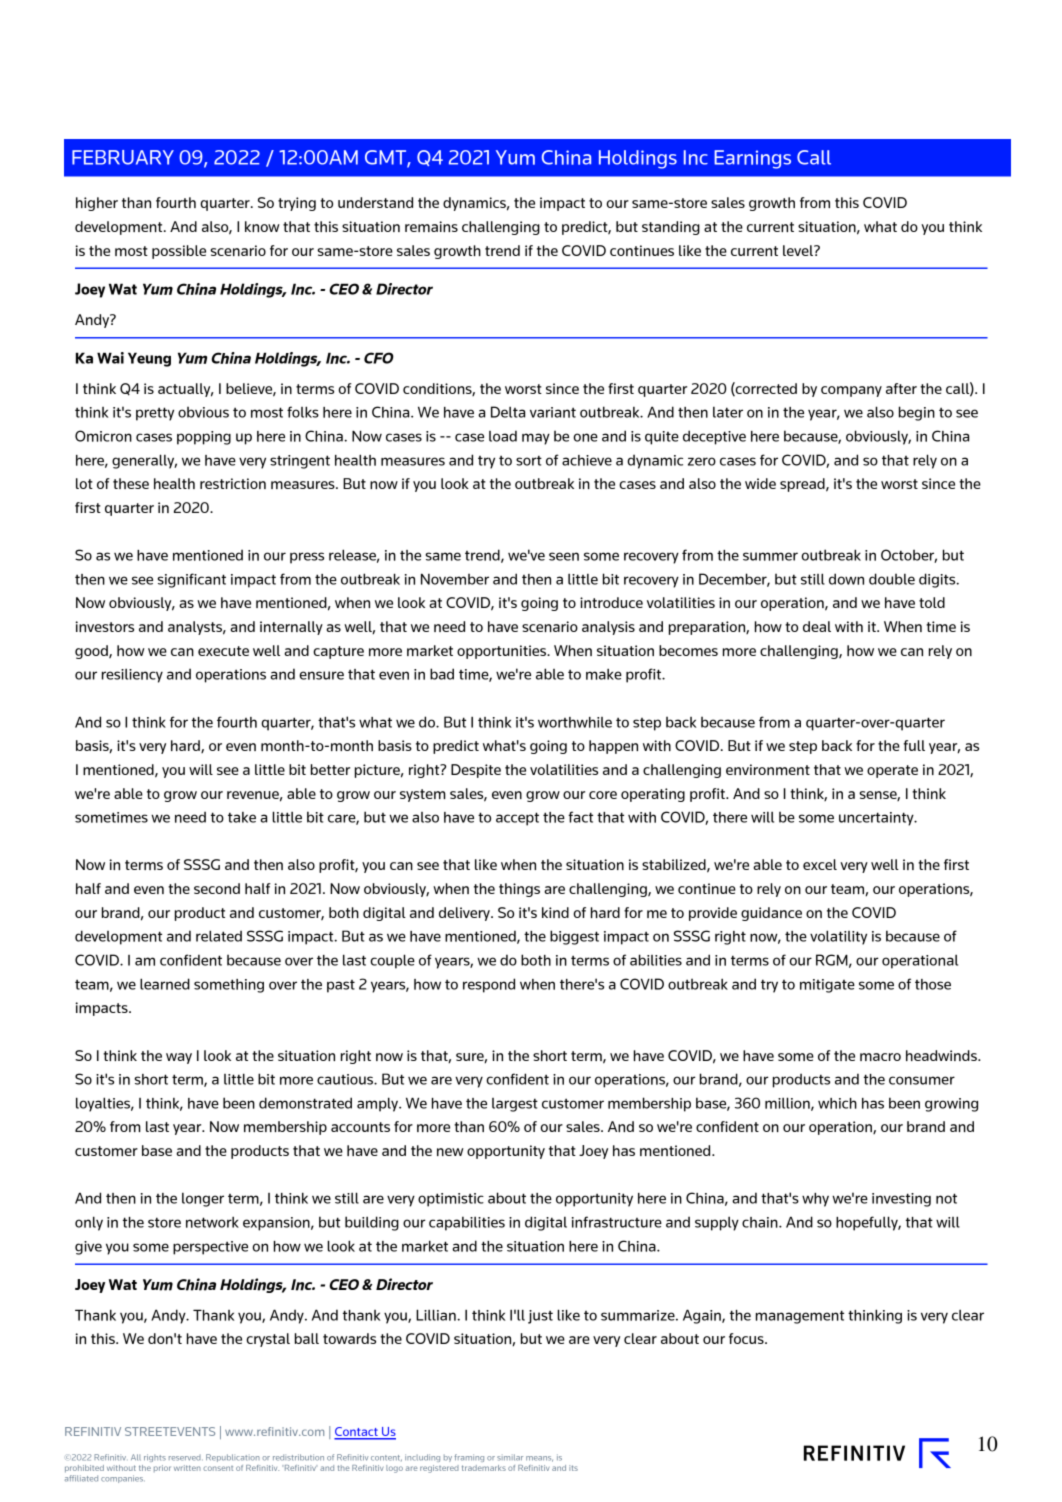 Image resolution: width=1062 pixels, height=1502 pixels. Describe the element at coordinates (817, 626) in the screenshot. I see `deal` at that location.
